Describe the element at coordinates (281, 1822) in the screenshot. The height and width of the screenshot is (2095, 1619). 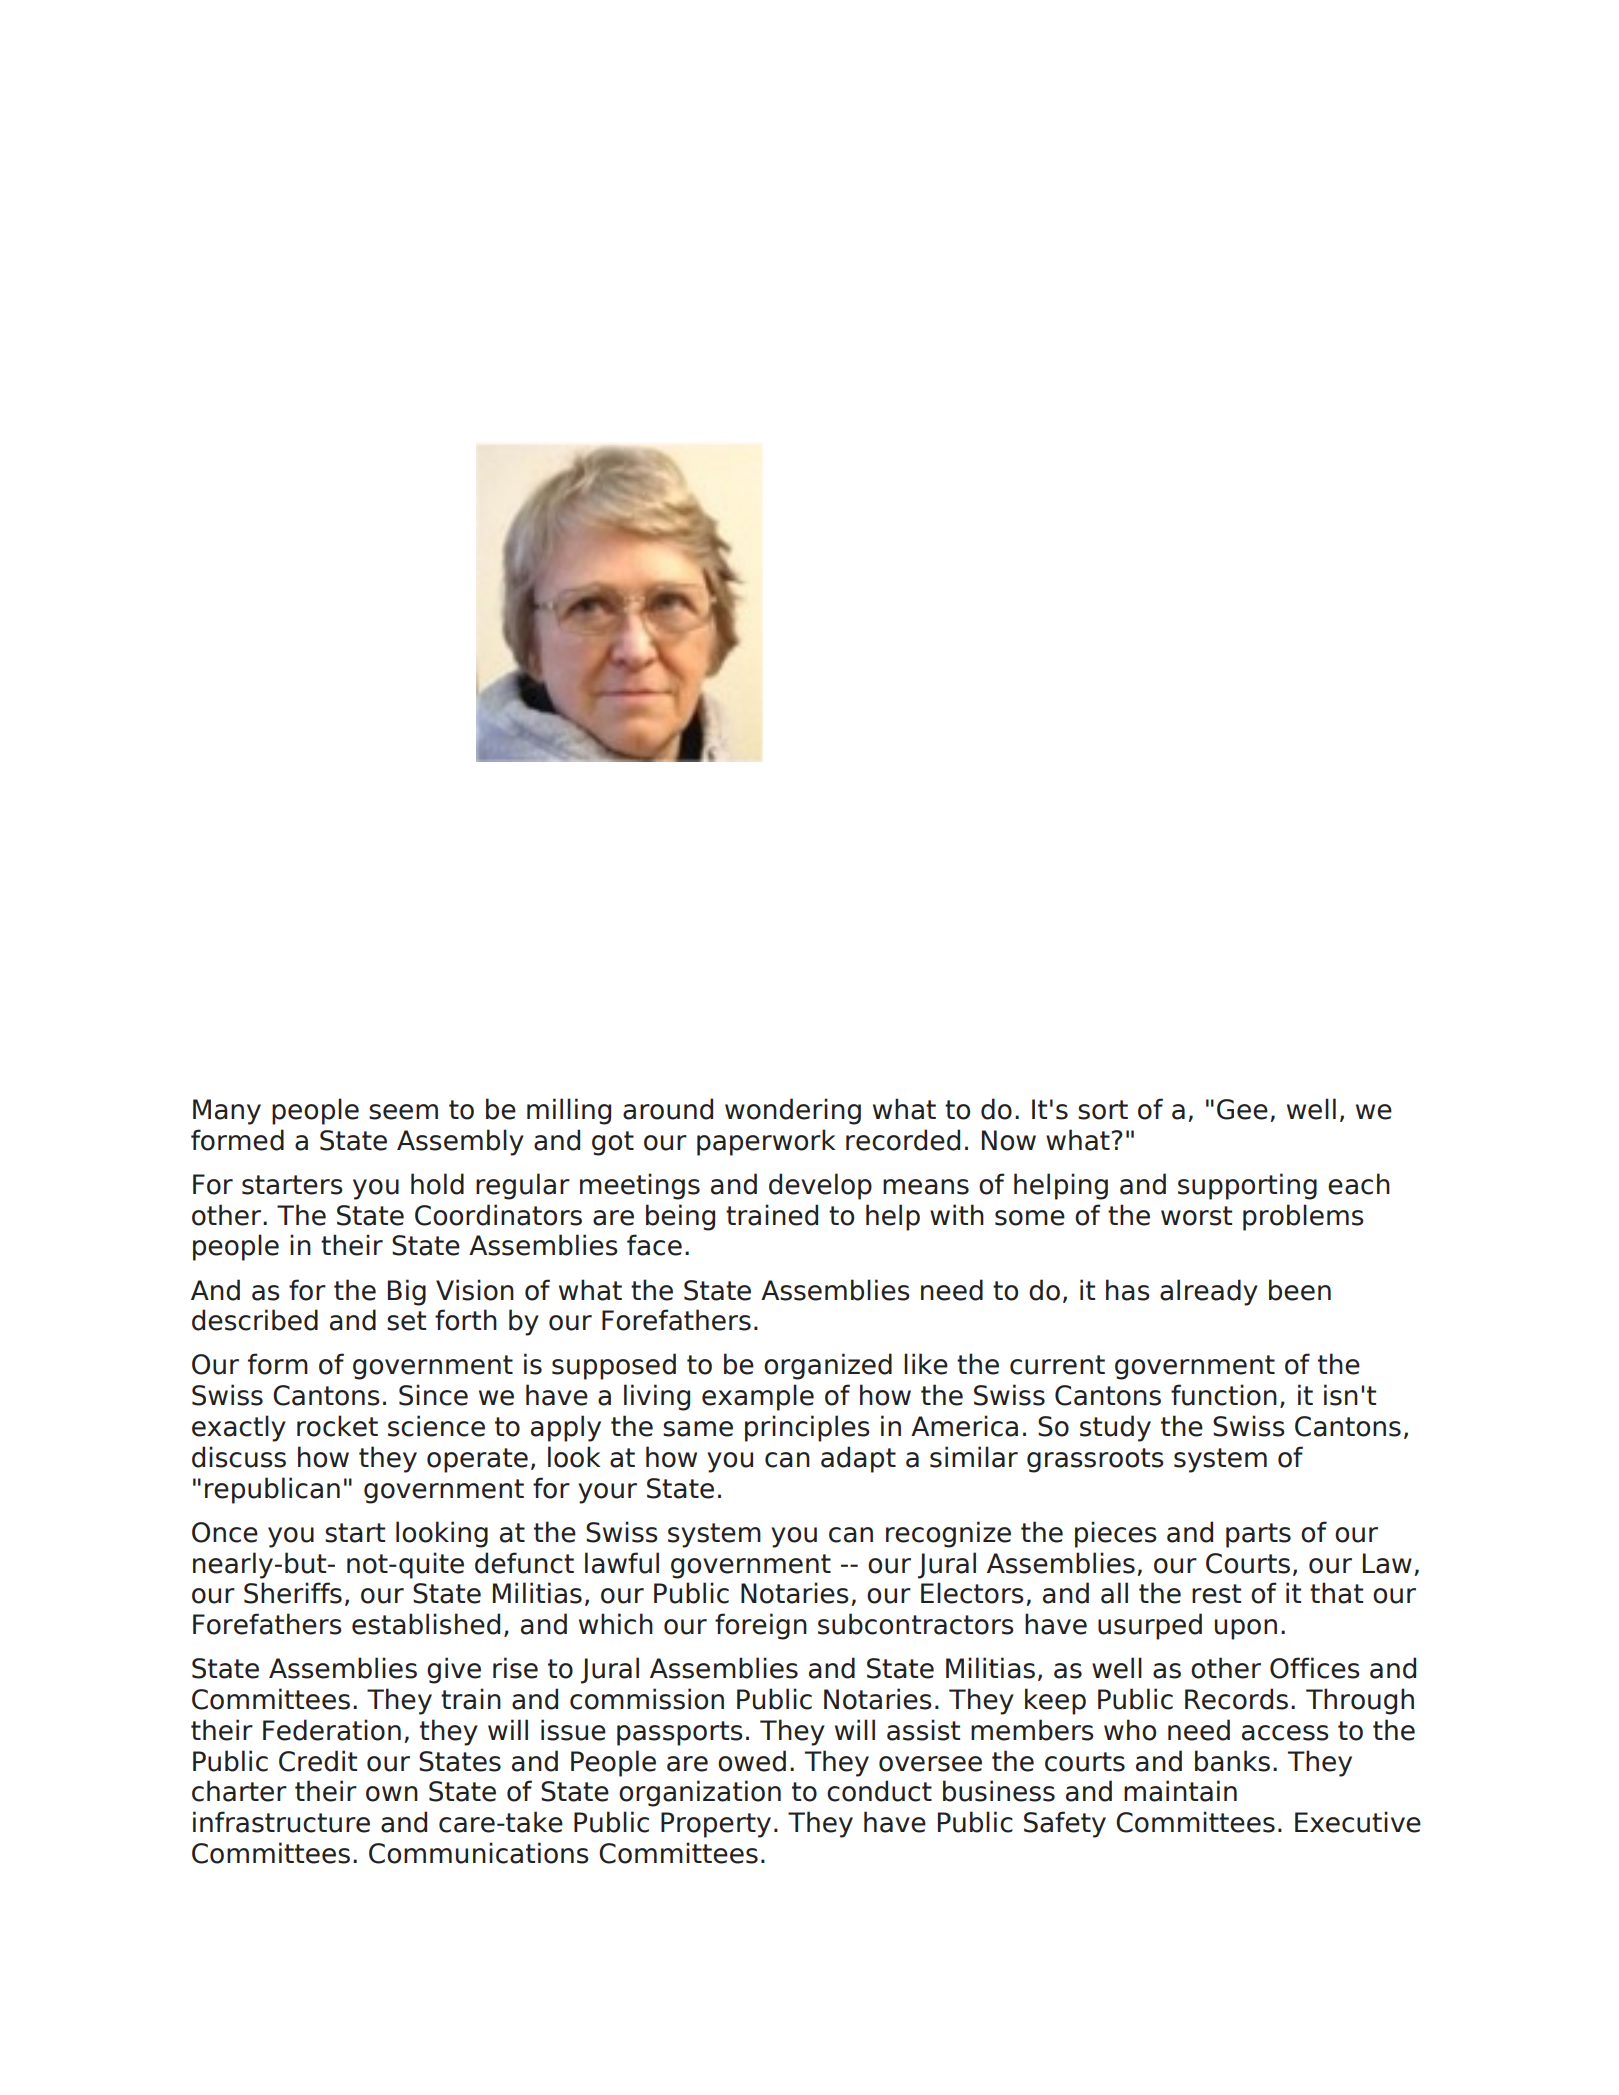
I see `infrastructure` at that location.
